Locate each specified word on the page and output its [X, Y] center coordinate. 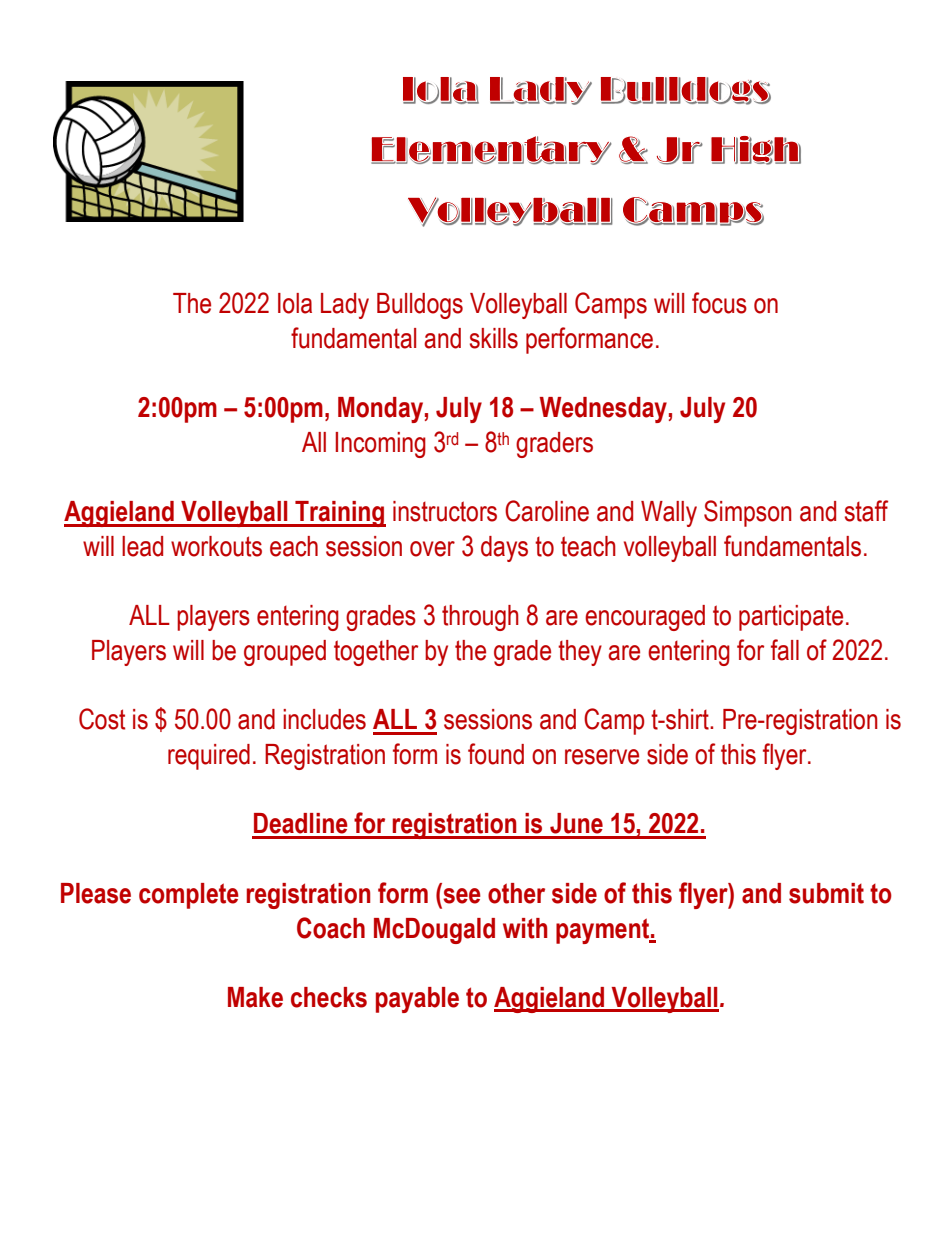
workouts [216, 546]
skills [494, 338]
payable [417, 1000]
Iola [295, 303]
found [496, 754]
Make [255, 997]
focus [719, 303]
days [504, 549]
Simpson [748, 513]
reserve [602, 757]
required [209, 757]
